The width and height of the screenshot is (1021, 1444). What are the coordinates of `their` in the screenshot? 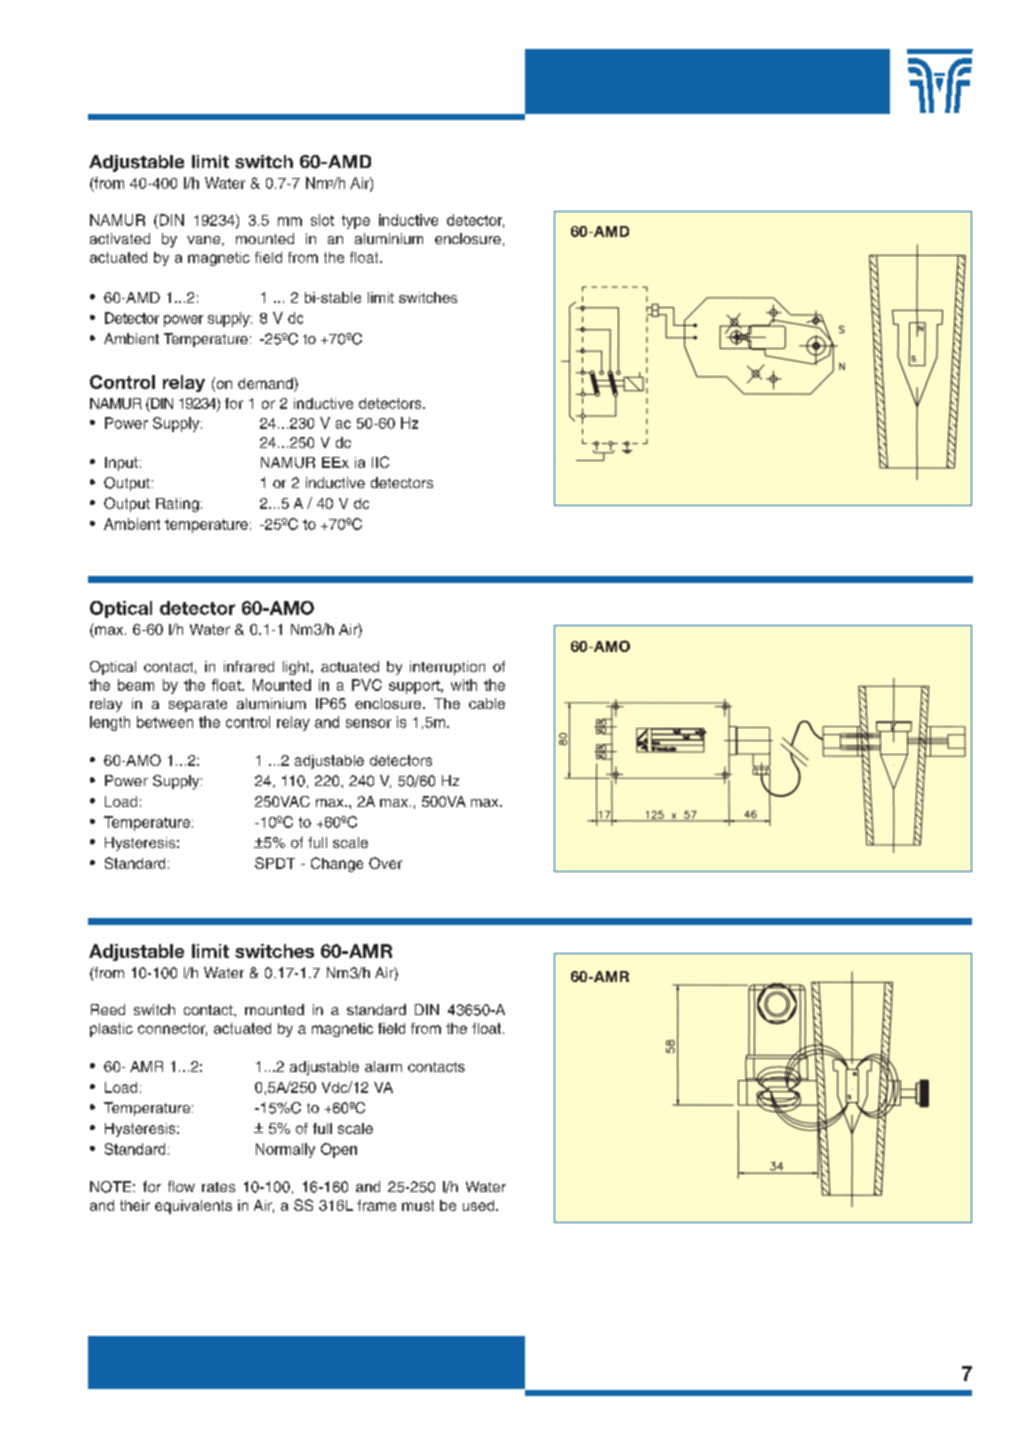 It's located at (135, 1205).
